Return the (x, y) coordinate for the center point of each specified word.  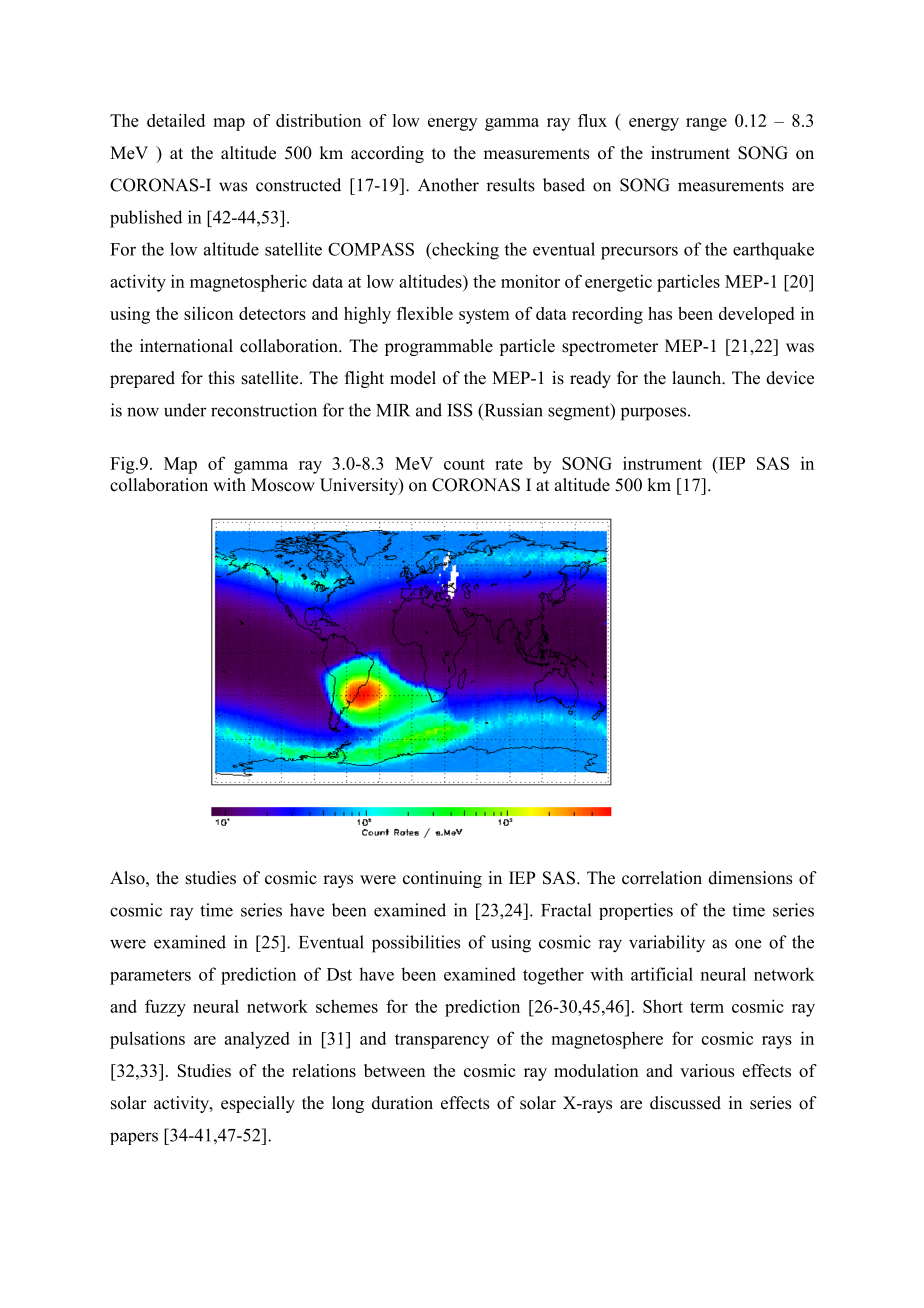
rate (509, 464)
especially (258, 1104)
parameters (150, 977)
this (221, 378)
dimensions (750, 878)
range (706, 124)
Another (448, 185)
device (790, 378)
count (464, 464)
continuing (442, 879)
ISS (459, 410)
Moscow (283, 485)
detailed (176, 120)
